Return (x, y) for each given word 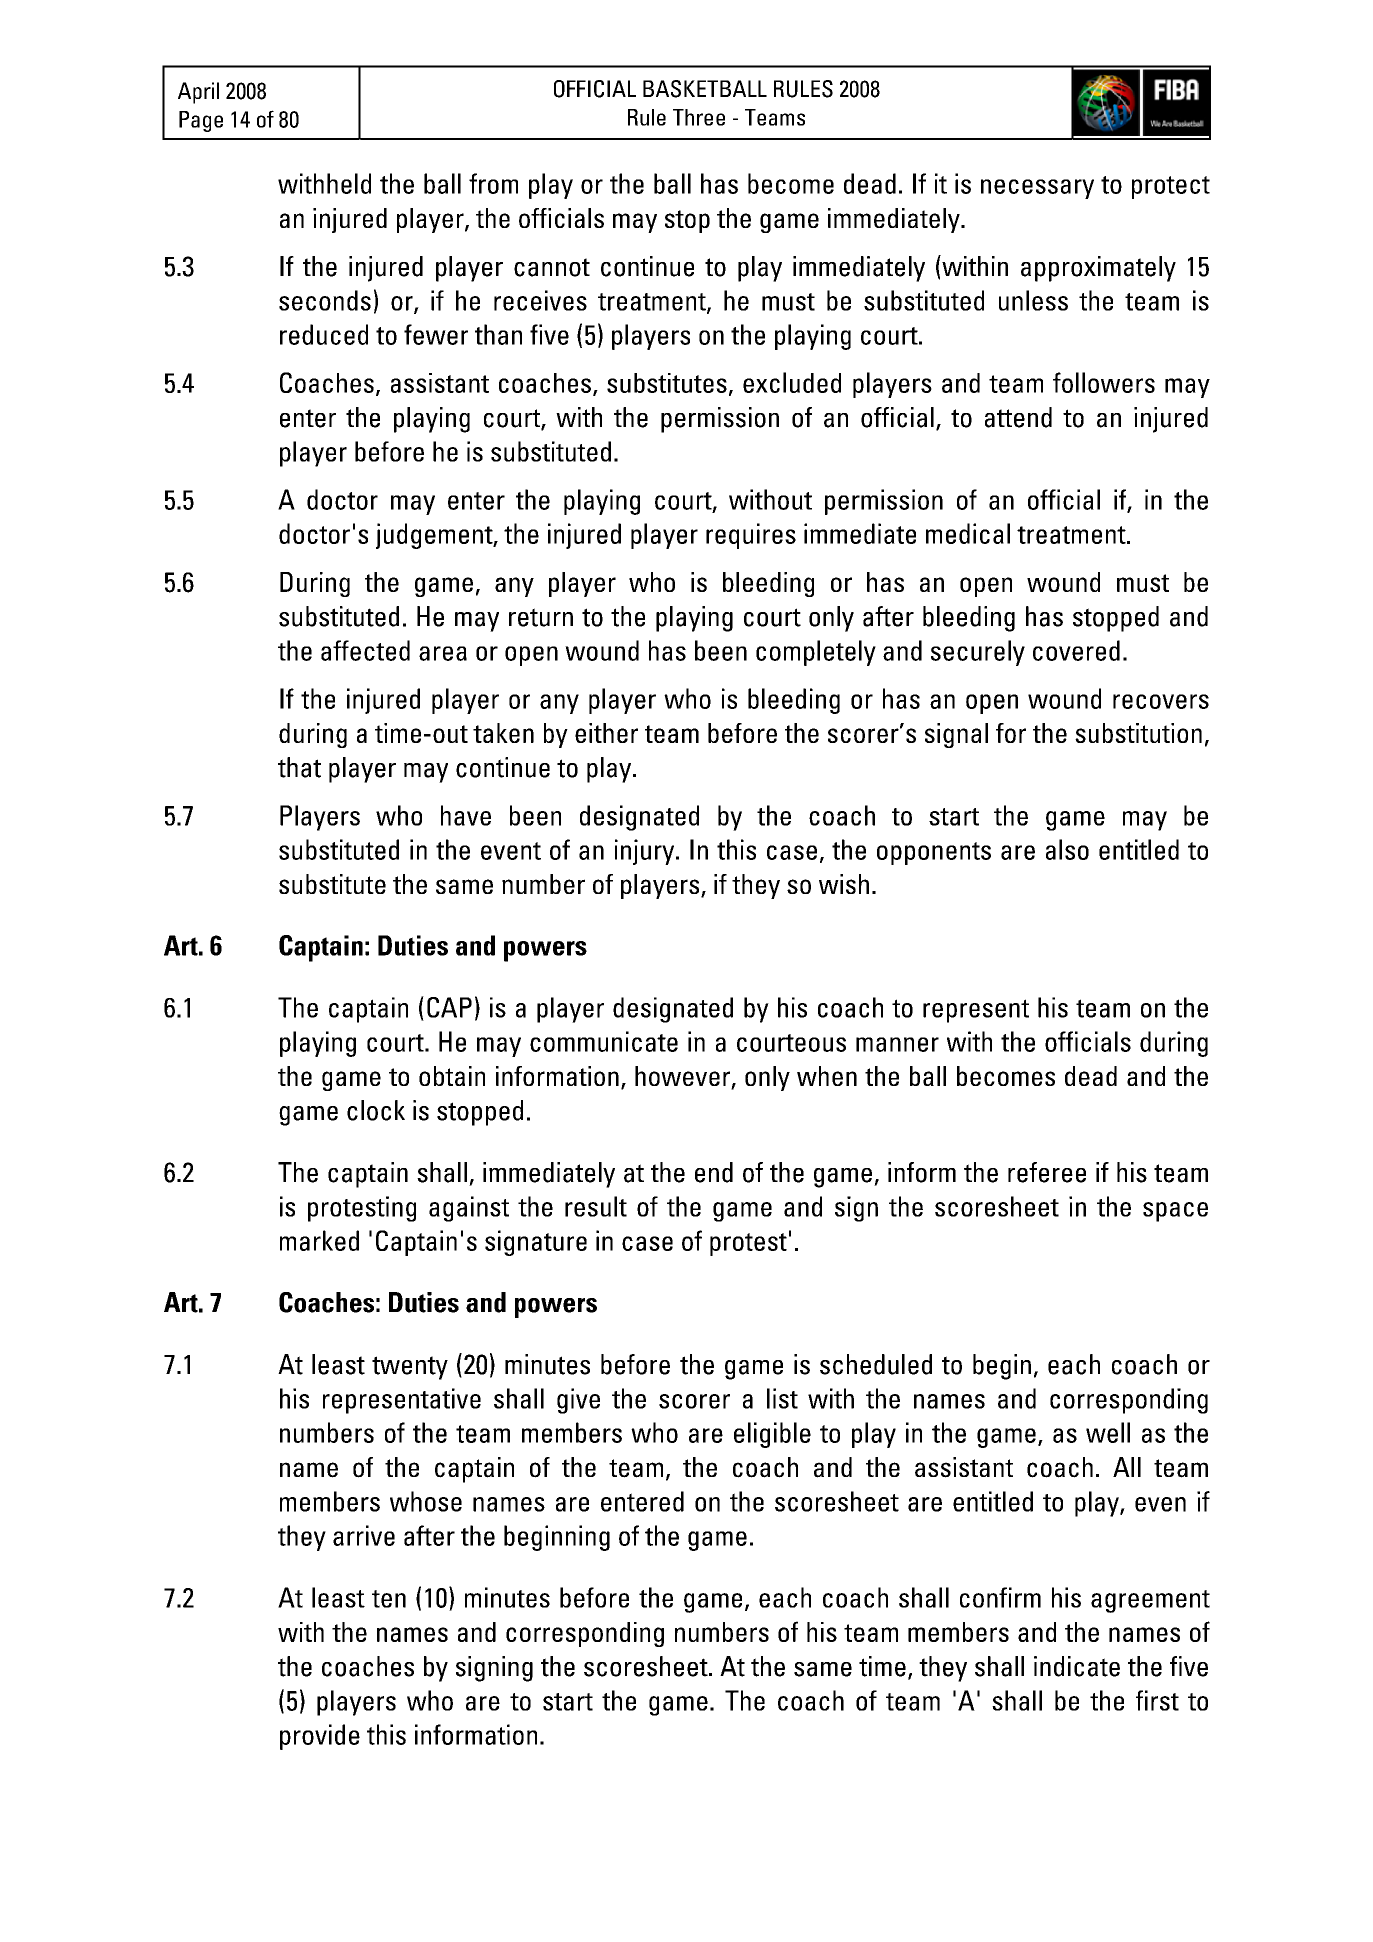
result (596, 1206)
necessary (1037, 189)
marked (319, 1240)
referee (1047, 1172)
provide (320, 1737)
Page (201, 121)
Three (699, 117)
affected (365, 650)
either (606, 733)
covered (1076, 650)
